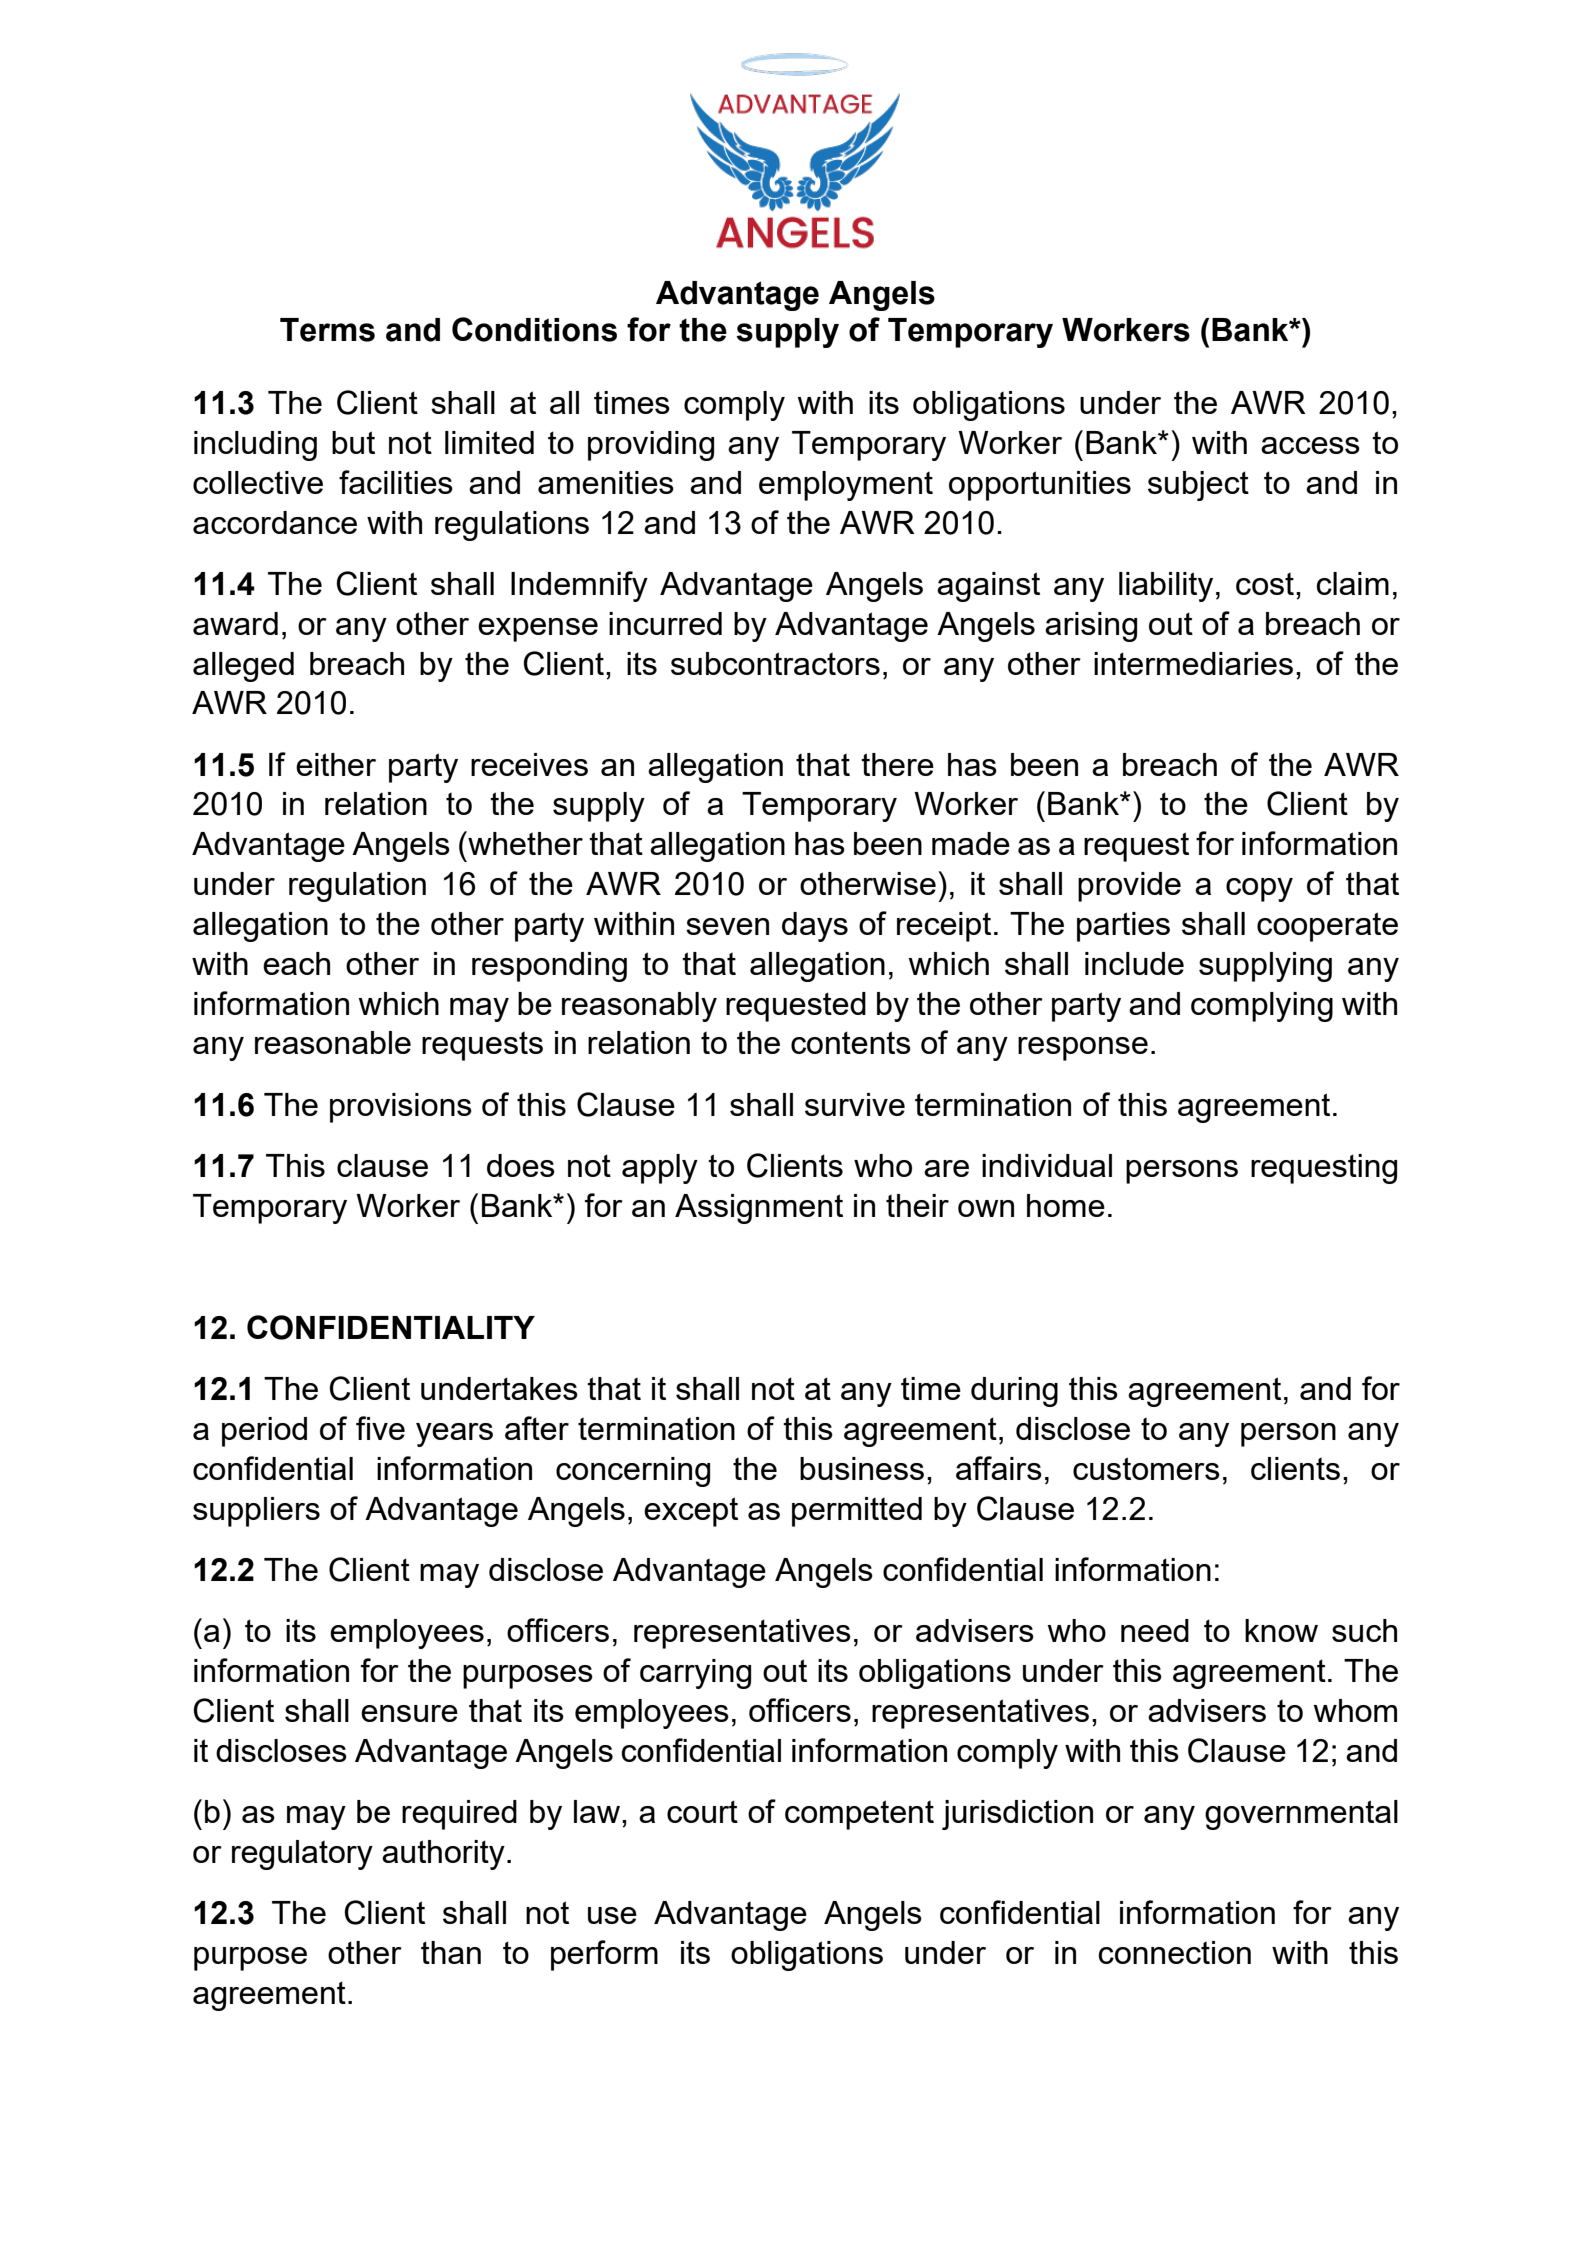 The image size is (1592, 2252). Describe the element at coordinates (327, 330) in the document. I see `Terms` at that location.
